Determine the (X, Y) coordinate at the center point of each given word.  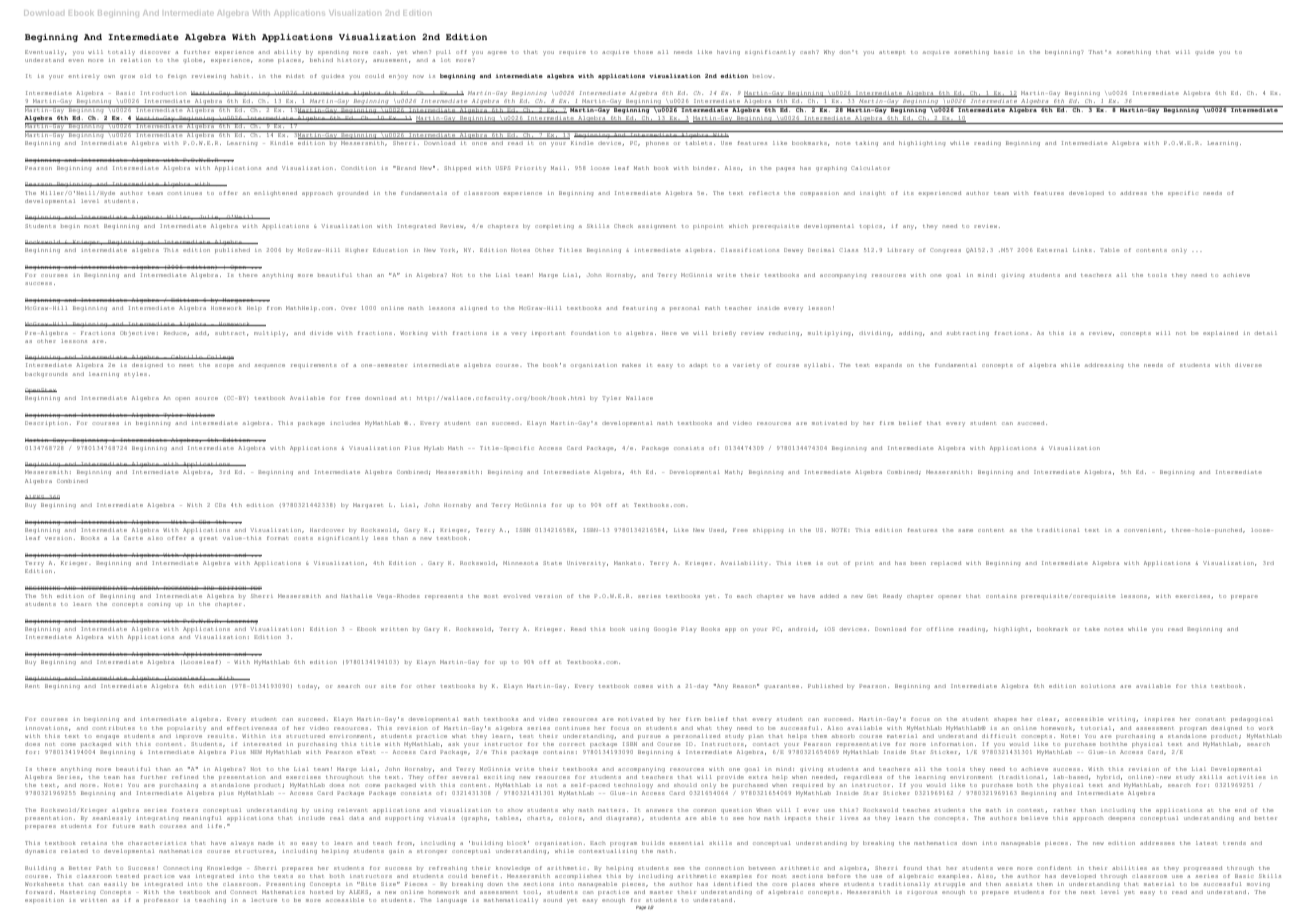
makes (631, 365)
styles (135, 375)
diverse (1248, 365)
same (965, 530)
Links (1082, 250)
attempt (892, 53)
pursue (649, 737)
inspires (1159, 720)
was (184, 876)
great (208, 539)
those (643, 52)
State (552, 563)
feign (177, 76)
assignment (657, 227)
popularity (186, 729)
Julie (209, 217)
